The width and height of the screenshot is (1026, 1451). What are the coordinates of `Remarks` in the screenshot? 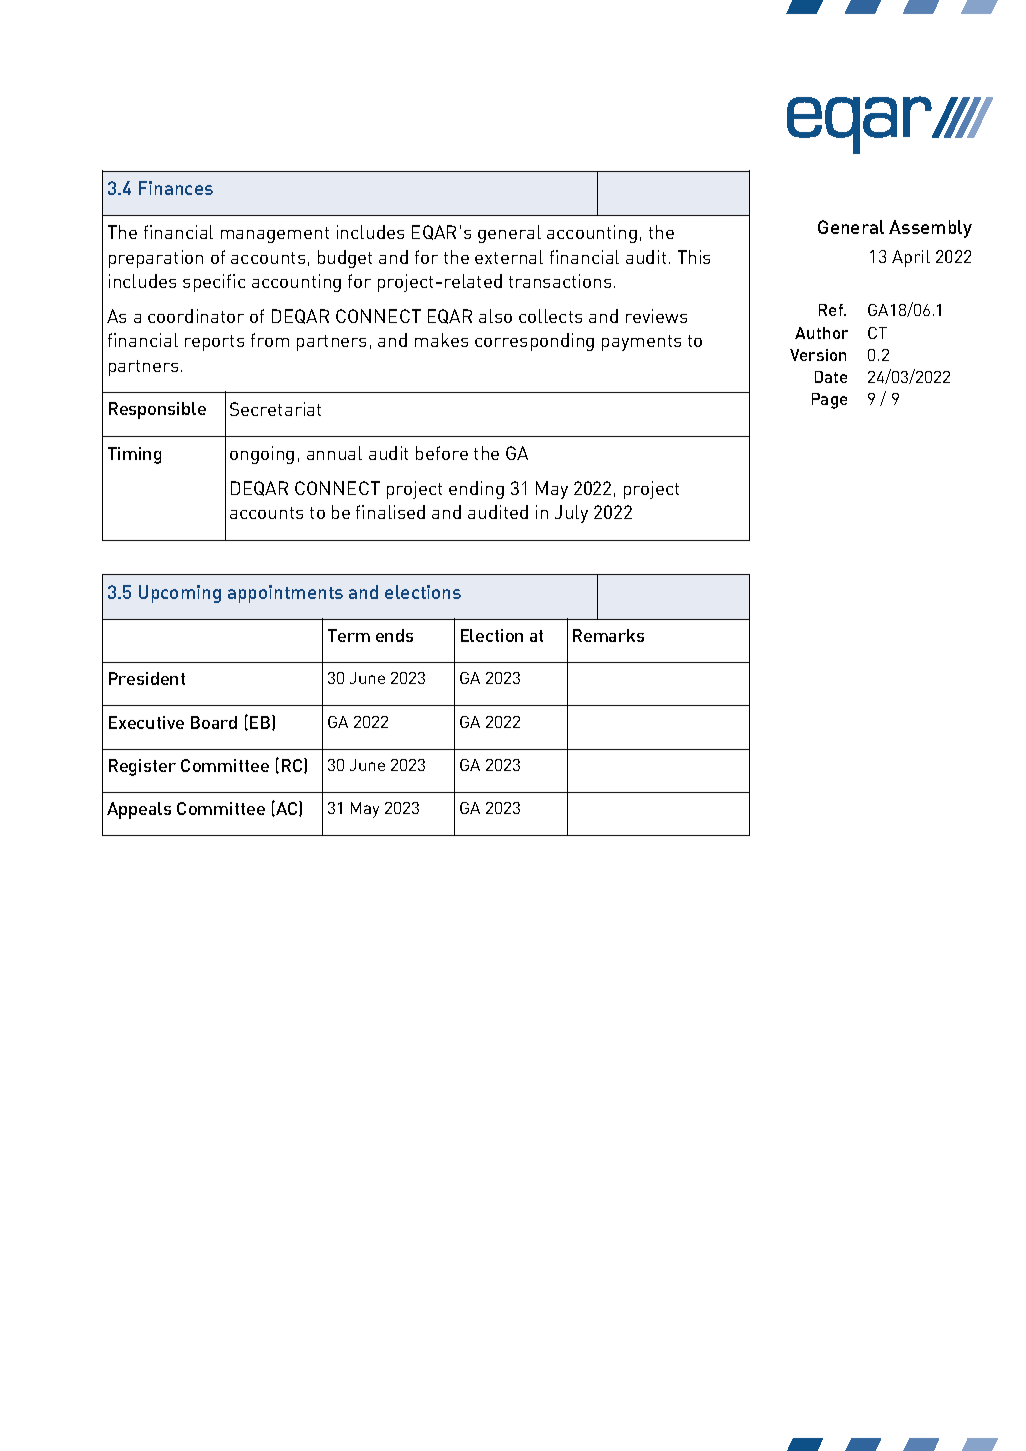 It's located at (608, 635).
